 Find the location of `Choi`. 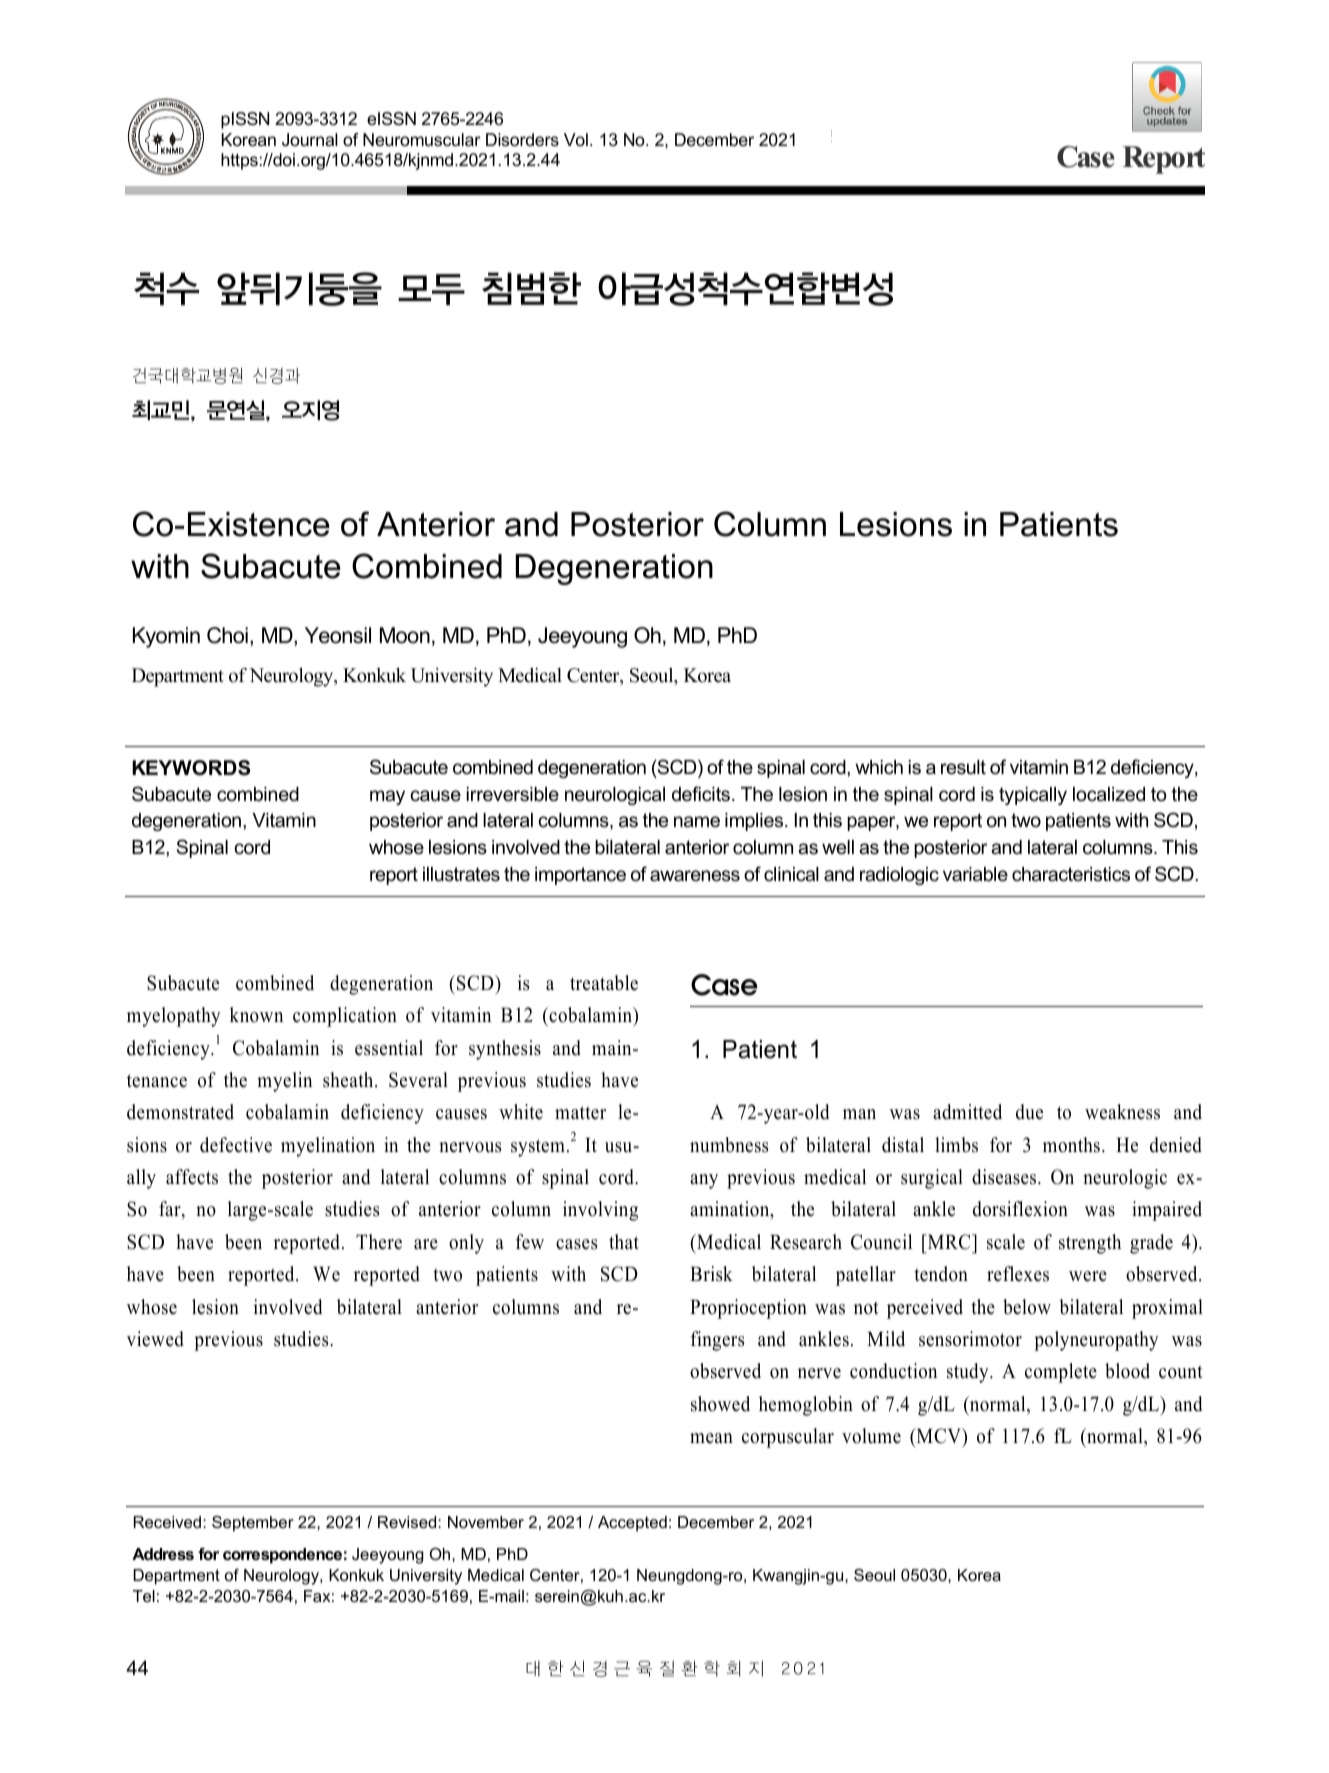

Choi is located at coordinates (227, 635).
